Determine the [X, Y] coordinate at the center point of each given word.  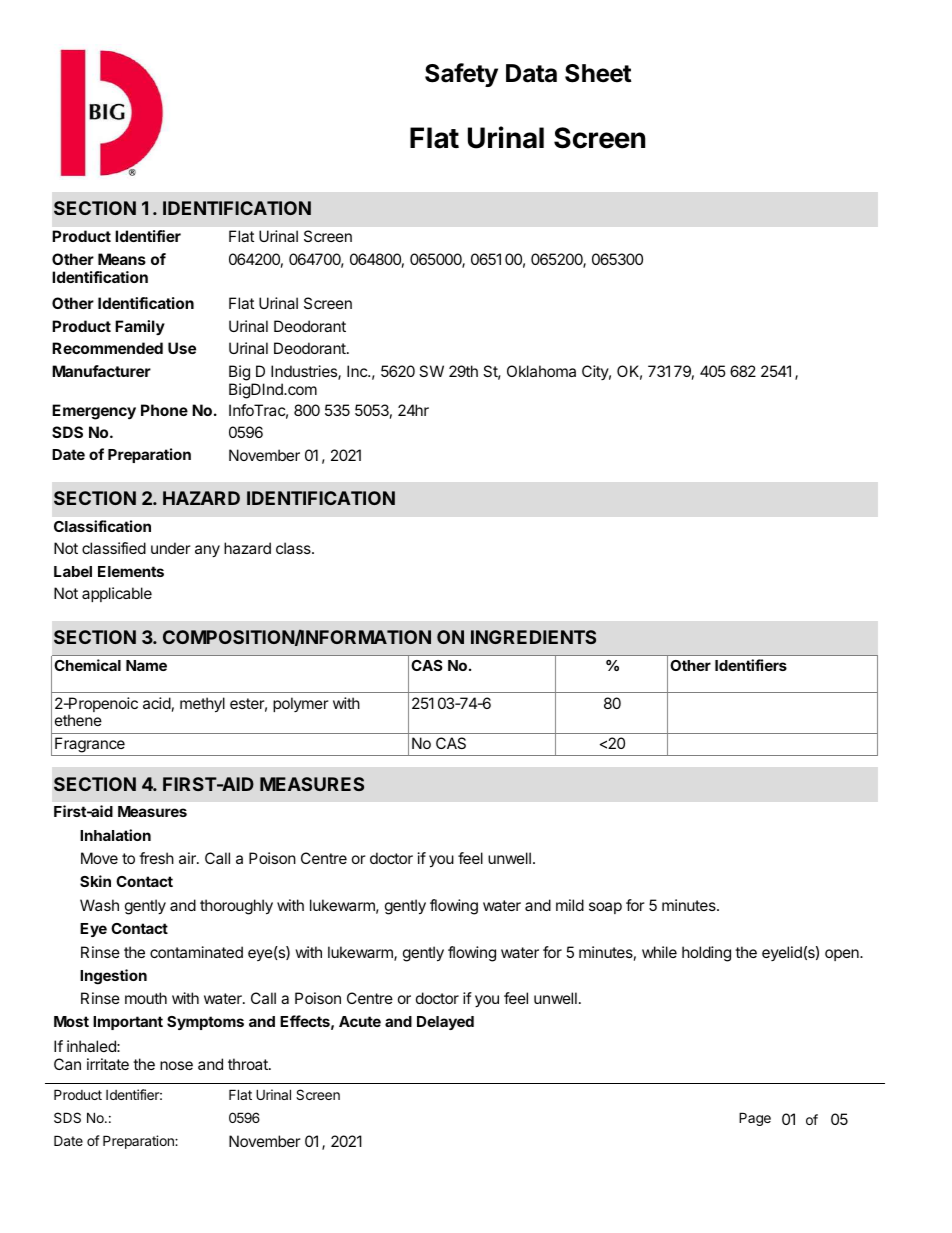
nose [176, 1065]
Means [122, 259]
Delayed [445, 1023]
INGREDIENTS [533, 637]
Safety [461, 75]
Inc [358, 371]
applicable [117, 594]
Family [140, 327]
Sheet [598, 73]
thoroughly [236, 907]
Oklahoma [541, 371]
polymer [301, 704]
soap [605, 908]
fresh [156, 858]
